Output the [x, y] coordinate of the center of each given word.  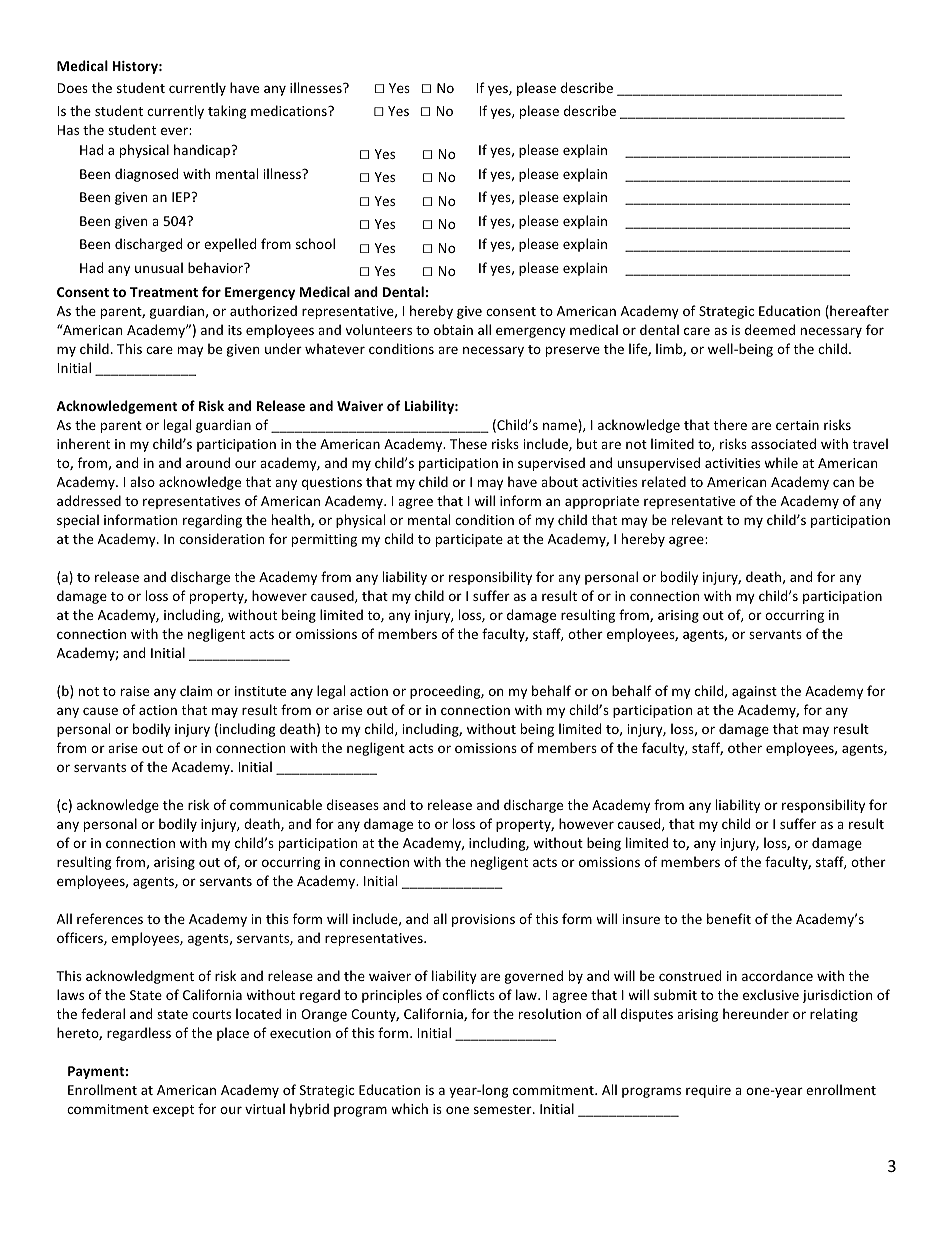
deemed [770, 329]
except [173, 1111]
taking [227, 112]
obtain [453, 329]
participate [469, 540]
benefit [729, 918]
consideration [221, 538]
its [235, 330]
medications [290, 110]
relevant [697, 519]
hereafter [858, 312]
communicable [276, 804]
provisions [483, 920]
